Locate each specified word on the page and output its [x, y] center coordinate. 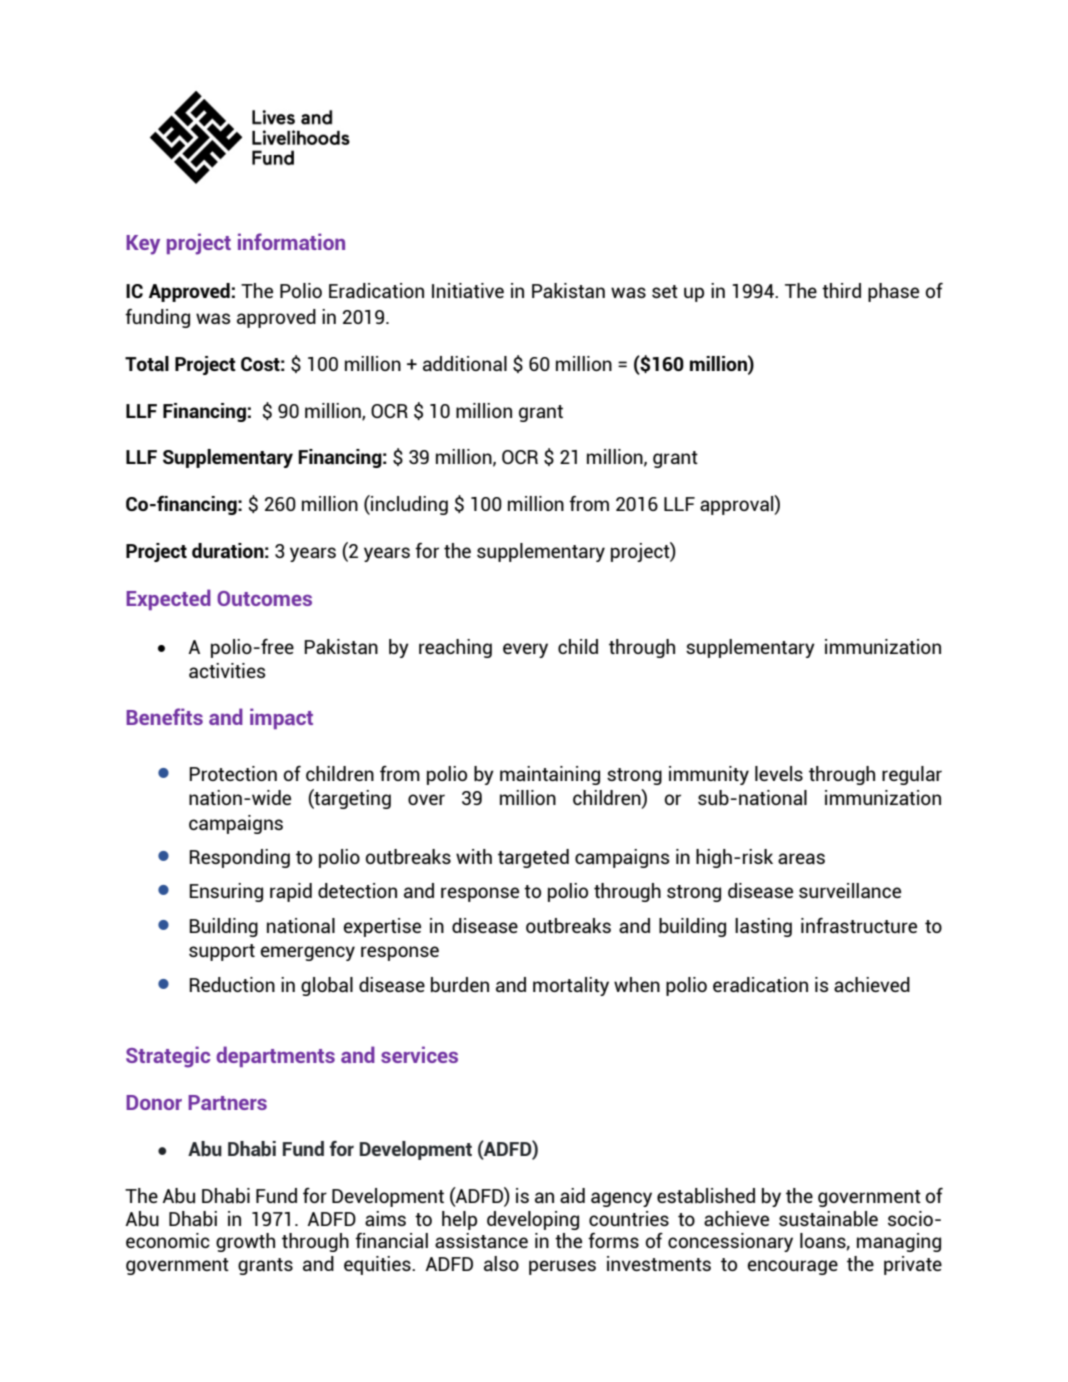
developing [533, 1220]
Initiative [468, 290]
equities [378, 1265]
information [291, 241]
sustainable [828, 1218]
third [841, 290]
